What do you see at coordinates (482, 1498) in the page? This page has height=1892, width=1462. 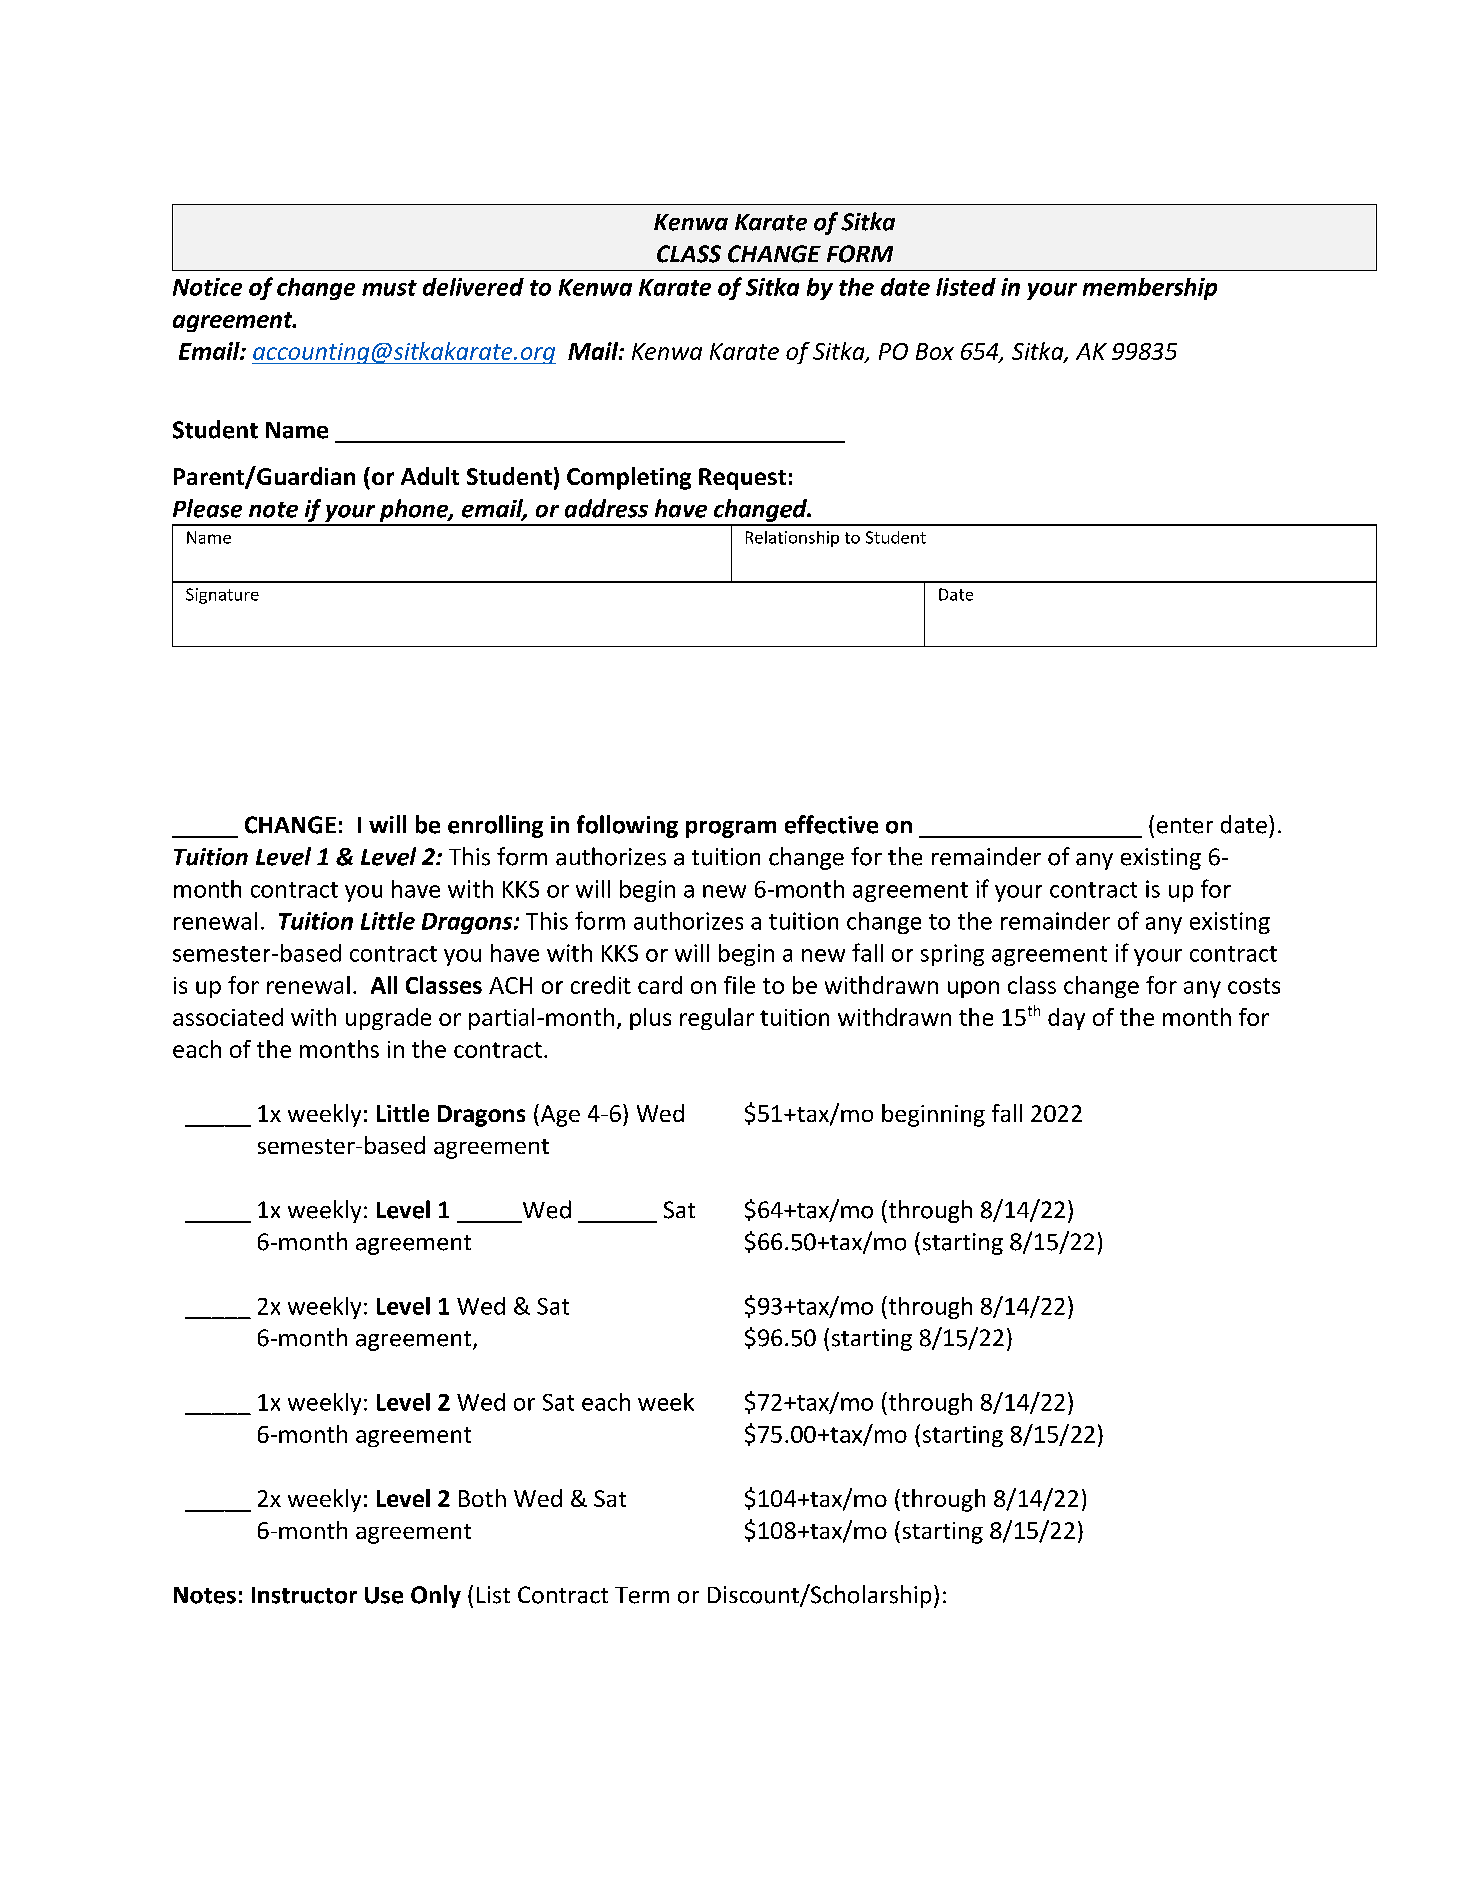 I see `Both` at bounding box center [482, 1498].
